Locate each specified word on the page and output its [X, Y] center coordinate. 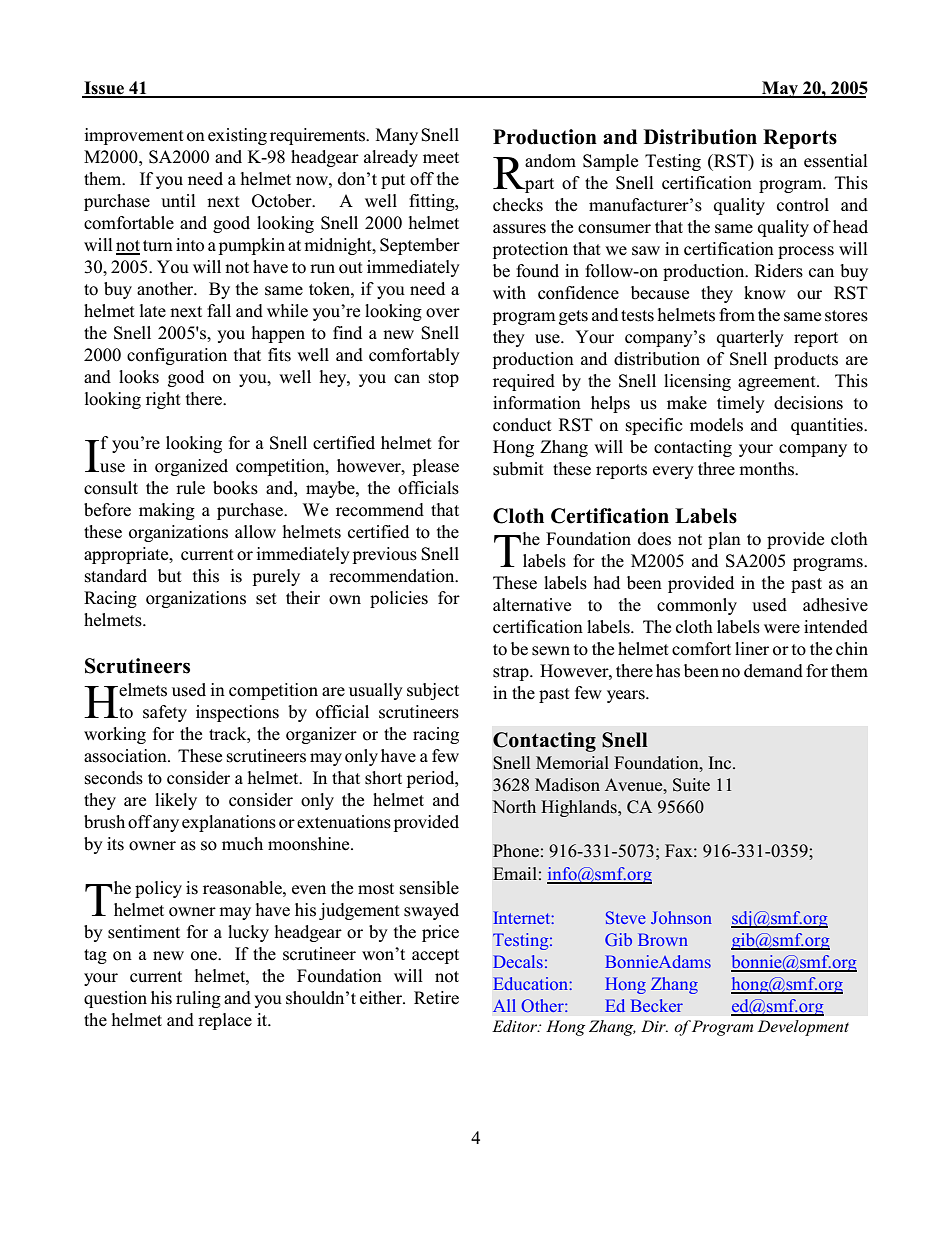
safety [165, 713]
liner [752, 648]
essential [836, 161]
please [436, 467]
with [509, 292]
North [514, 807]
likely [176, 801]
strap [512, 673]
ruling [198, 999]
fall [219, 310]
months [768, 469]
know [765, 293]
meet [441, 158]
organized [191, 467]
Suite [691, 785]
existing [237, 136]
